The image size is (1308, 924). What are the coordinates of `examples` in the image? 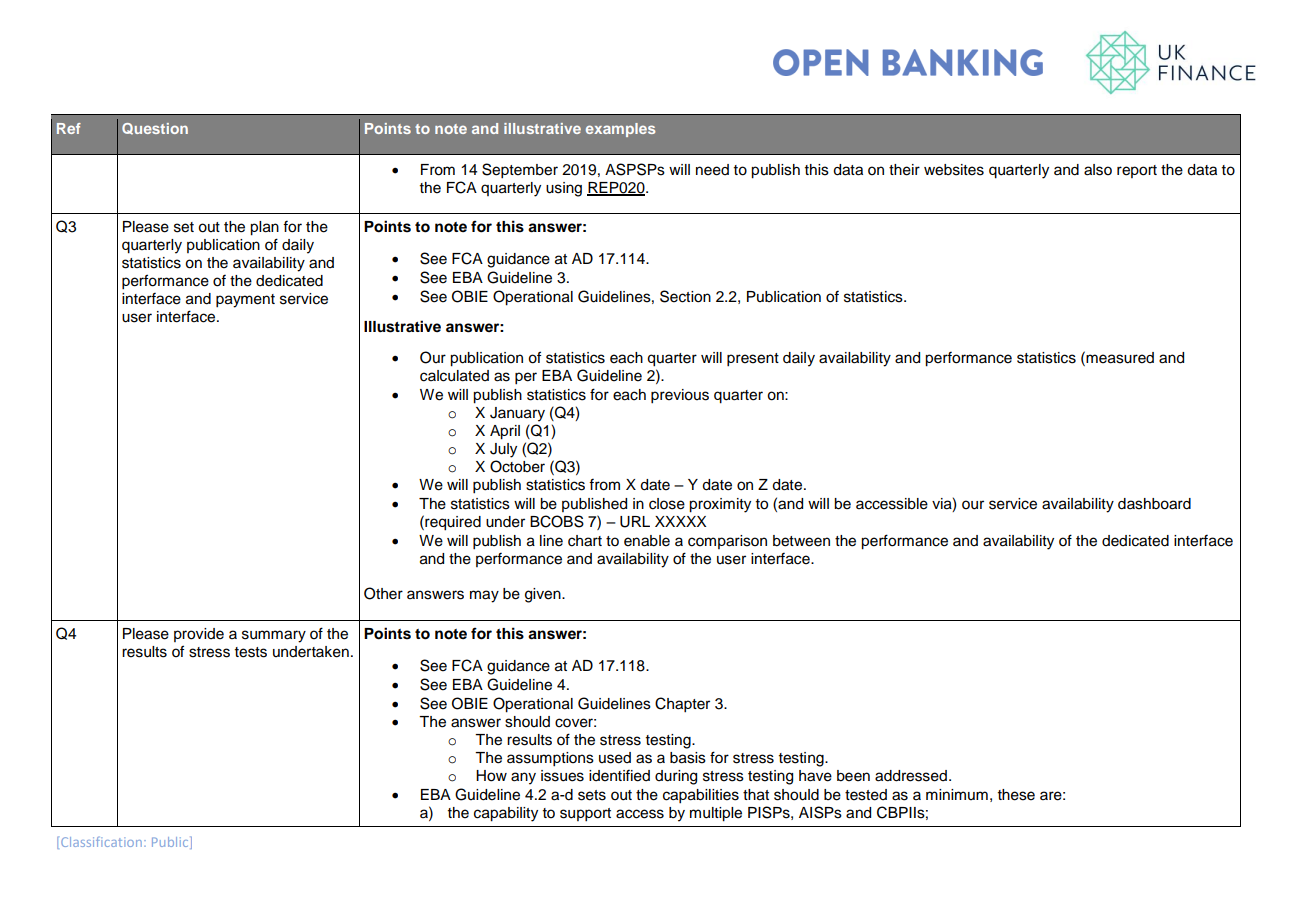 It's located at (620, 130).
